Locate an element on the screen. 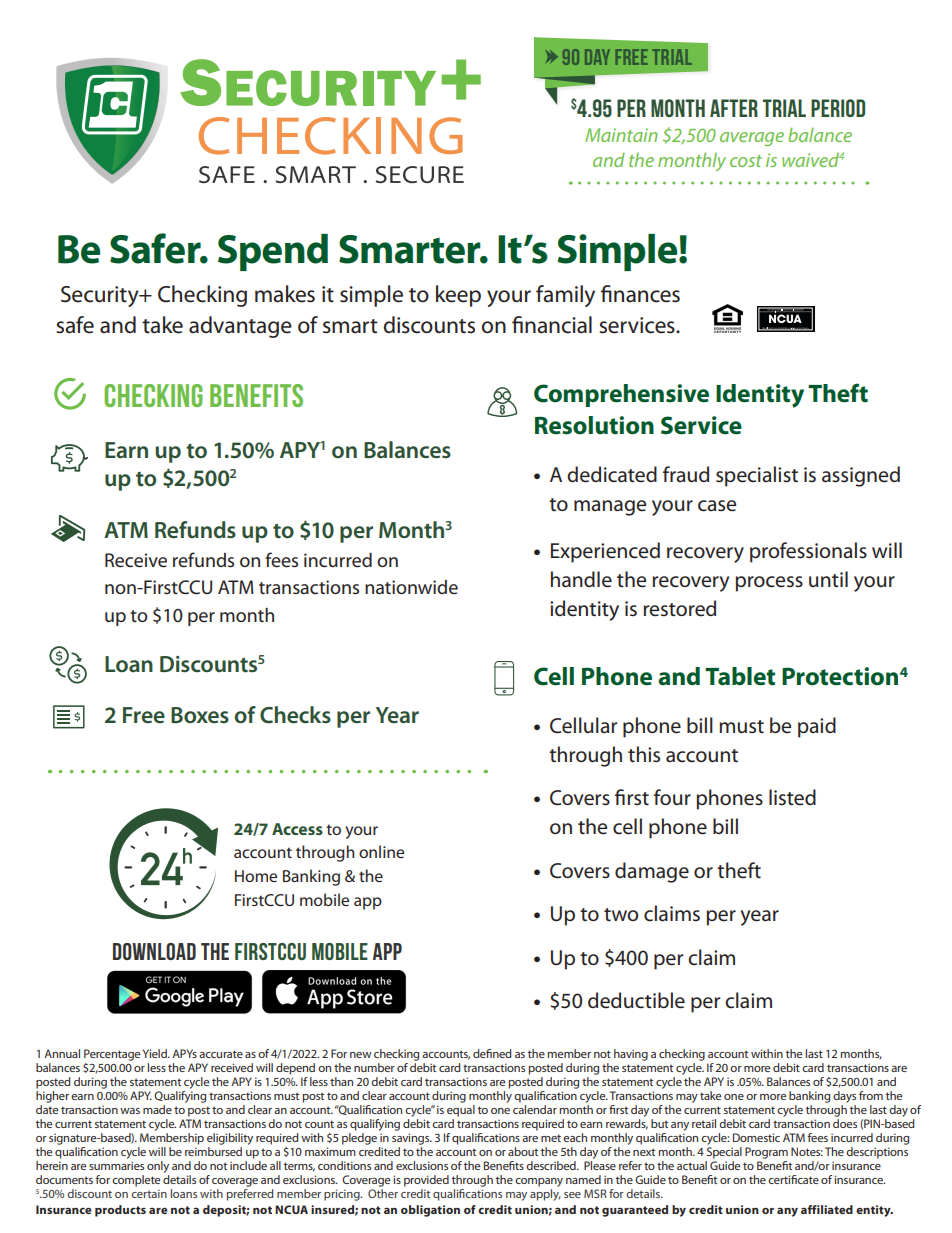 This screenshot has width=952, height=1233. nationwide is located at coordinates (411, 587).
